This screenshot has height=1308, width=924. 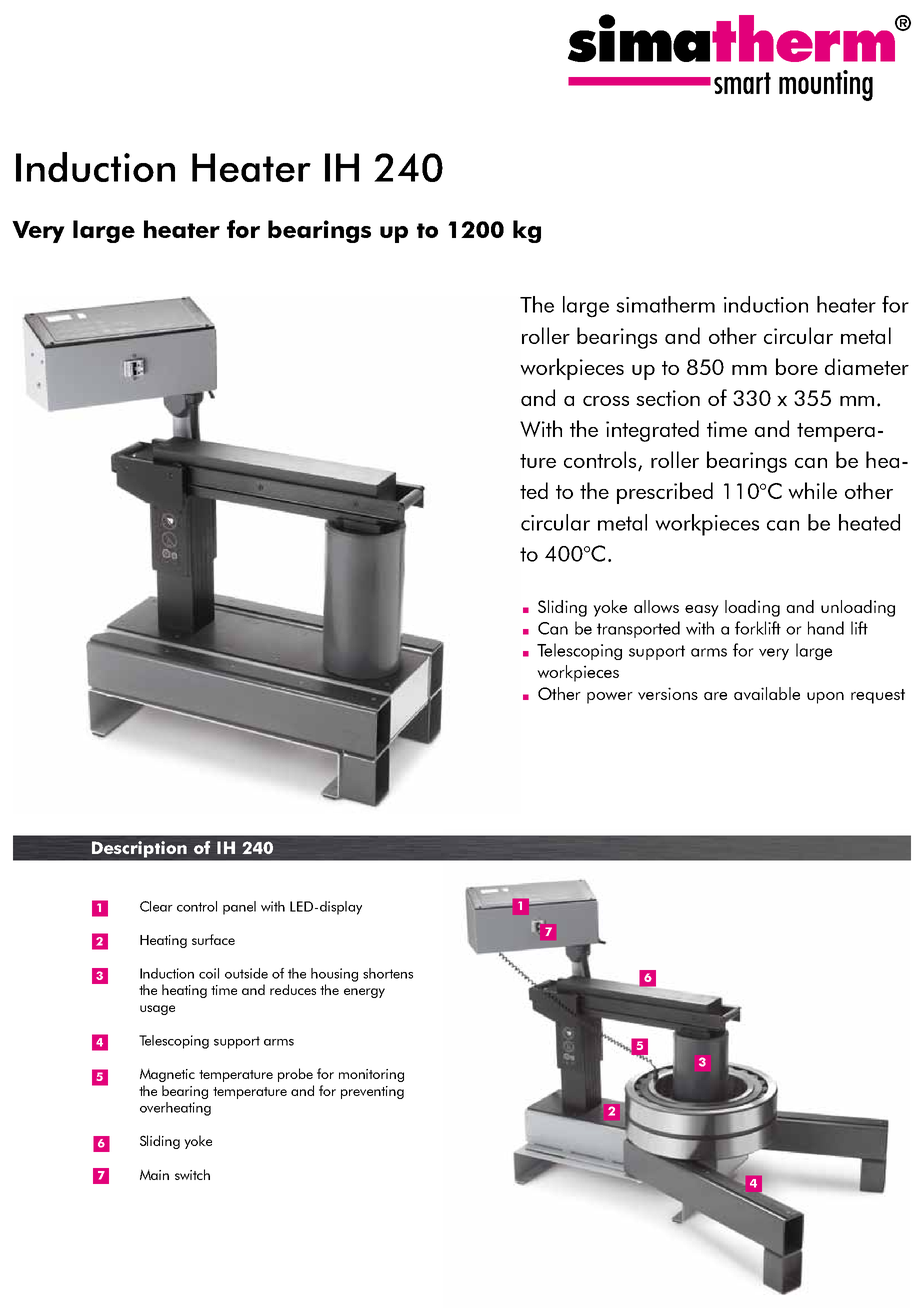 What do you see at coordinates (826, 628) in the screenshot?
I see `hand` at bounding box center [826, 628].
